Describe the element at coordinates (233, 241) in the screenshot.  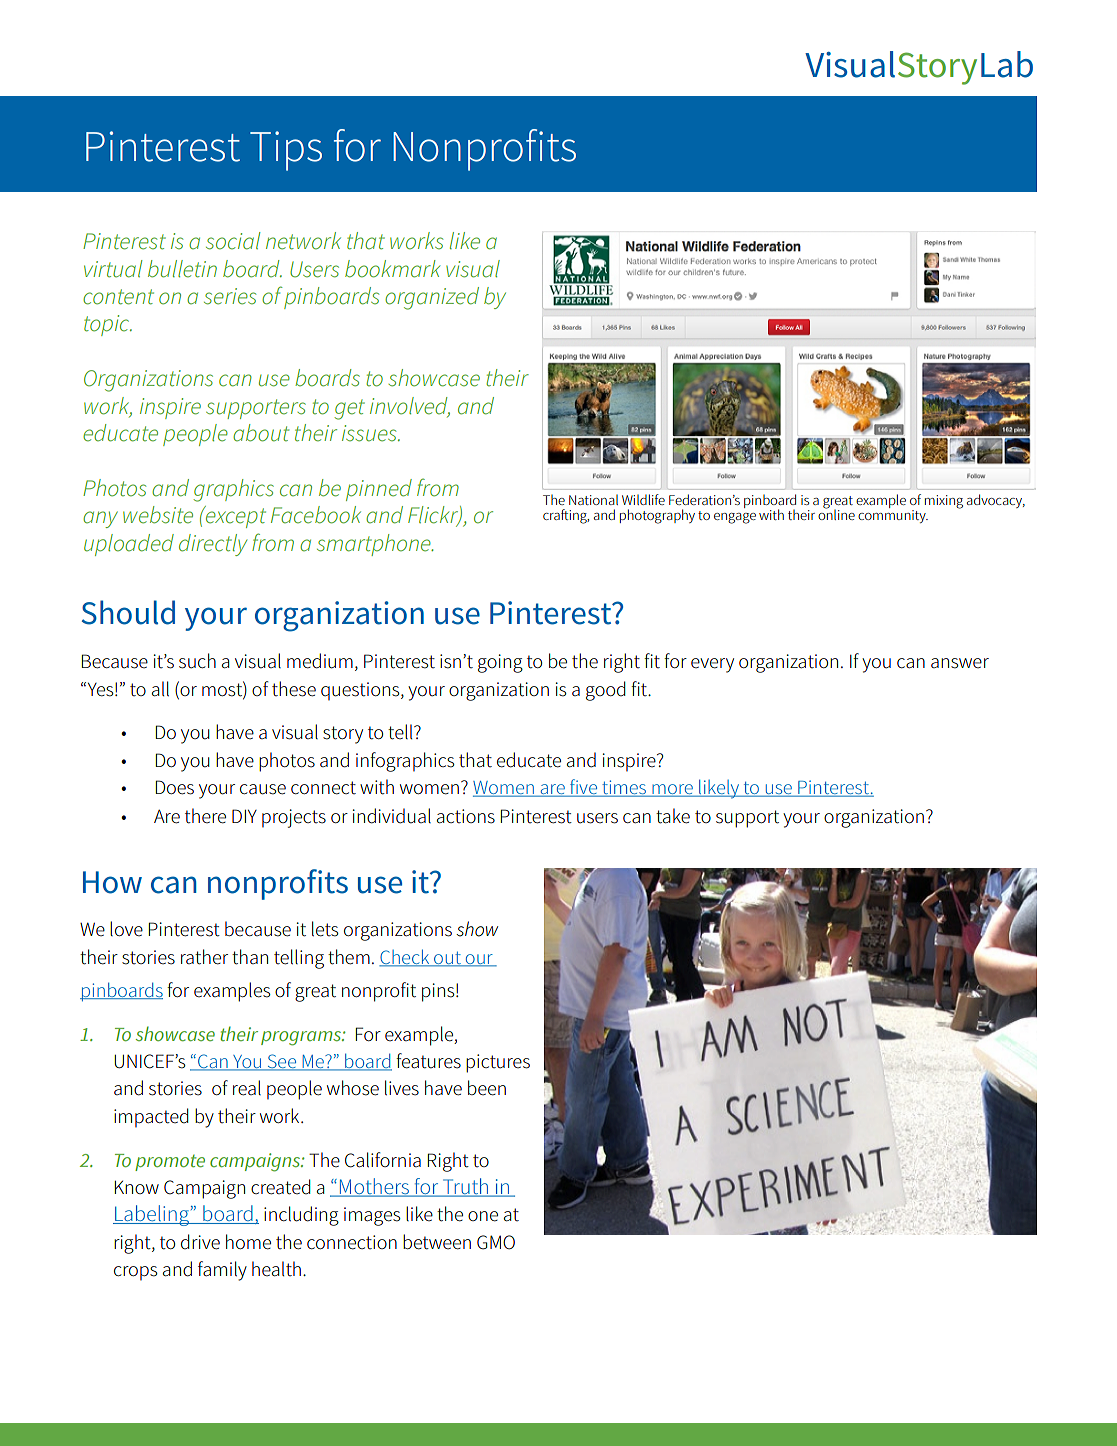
I see `social` at that location.
